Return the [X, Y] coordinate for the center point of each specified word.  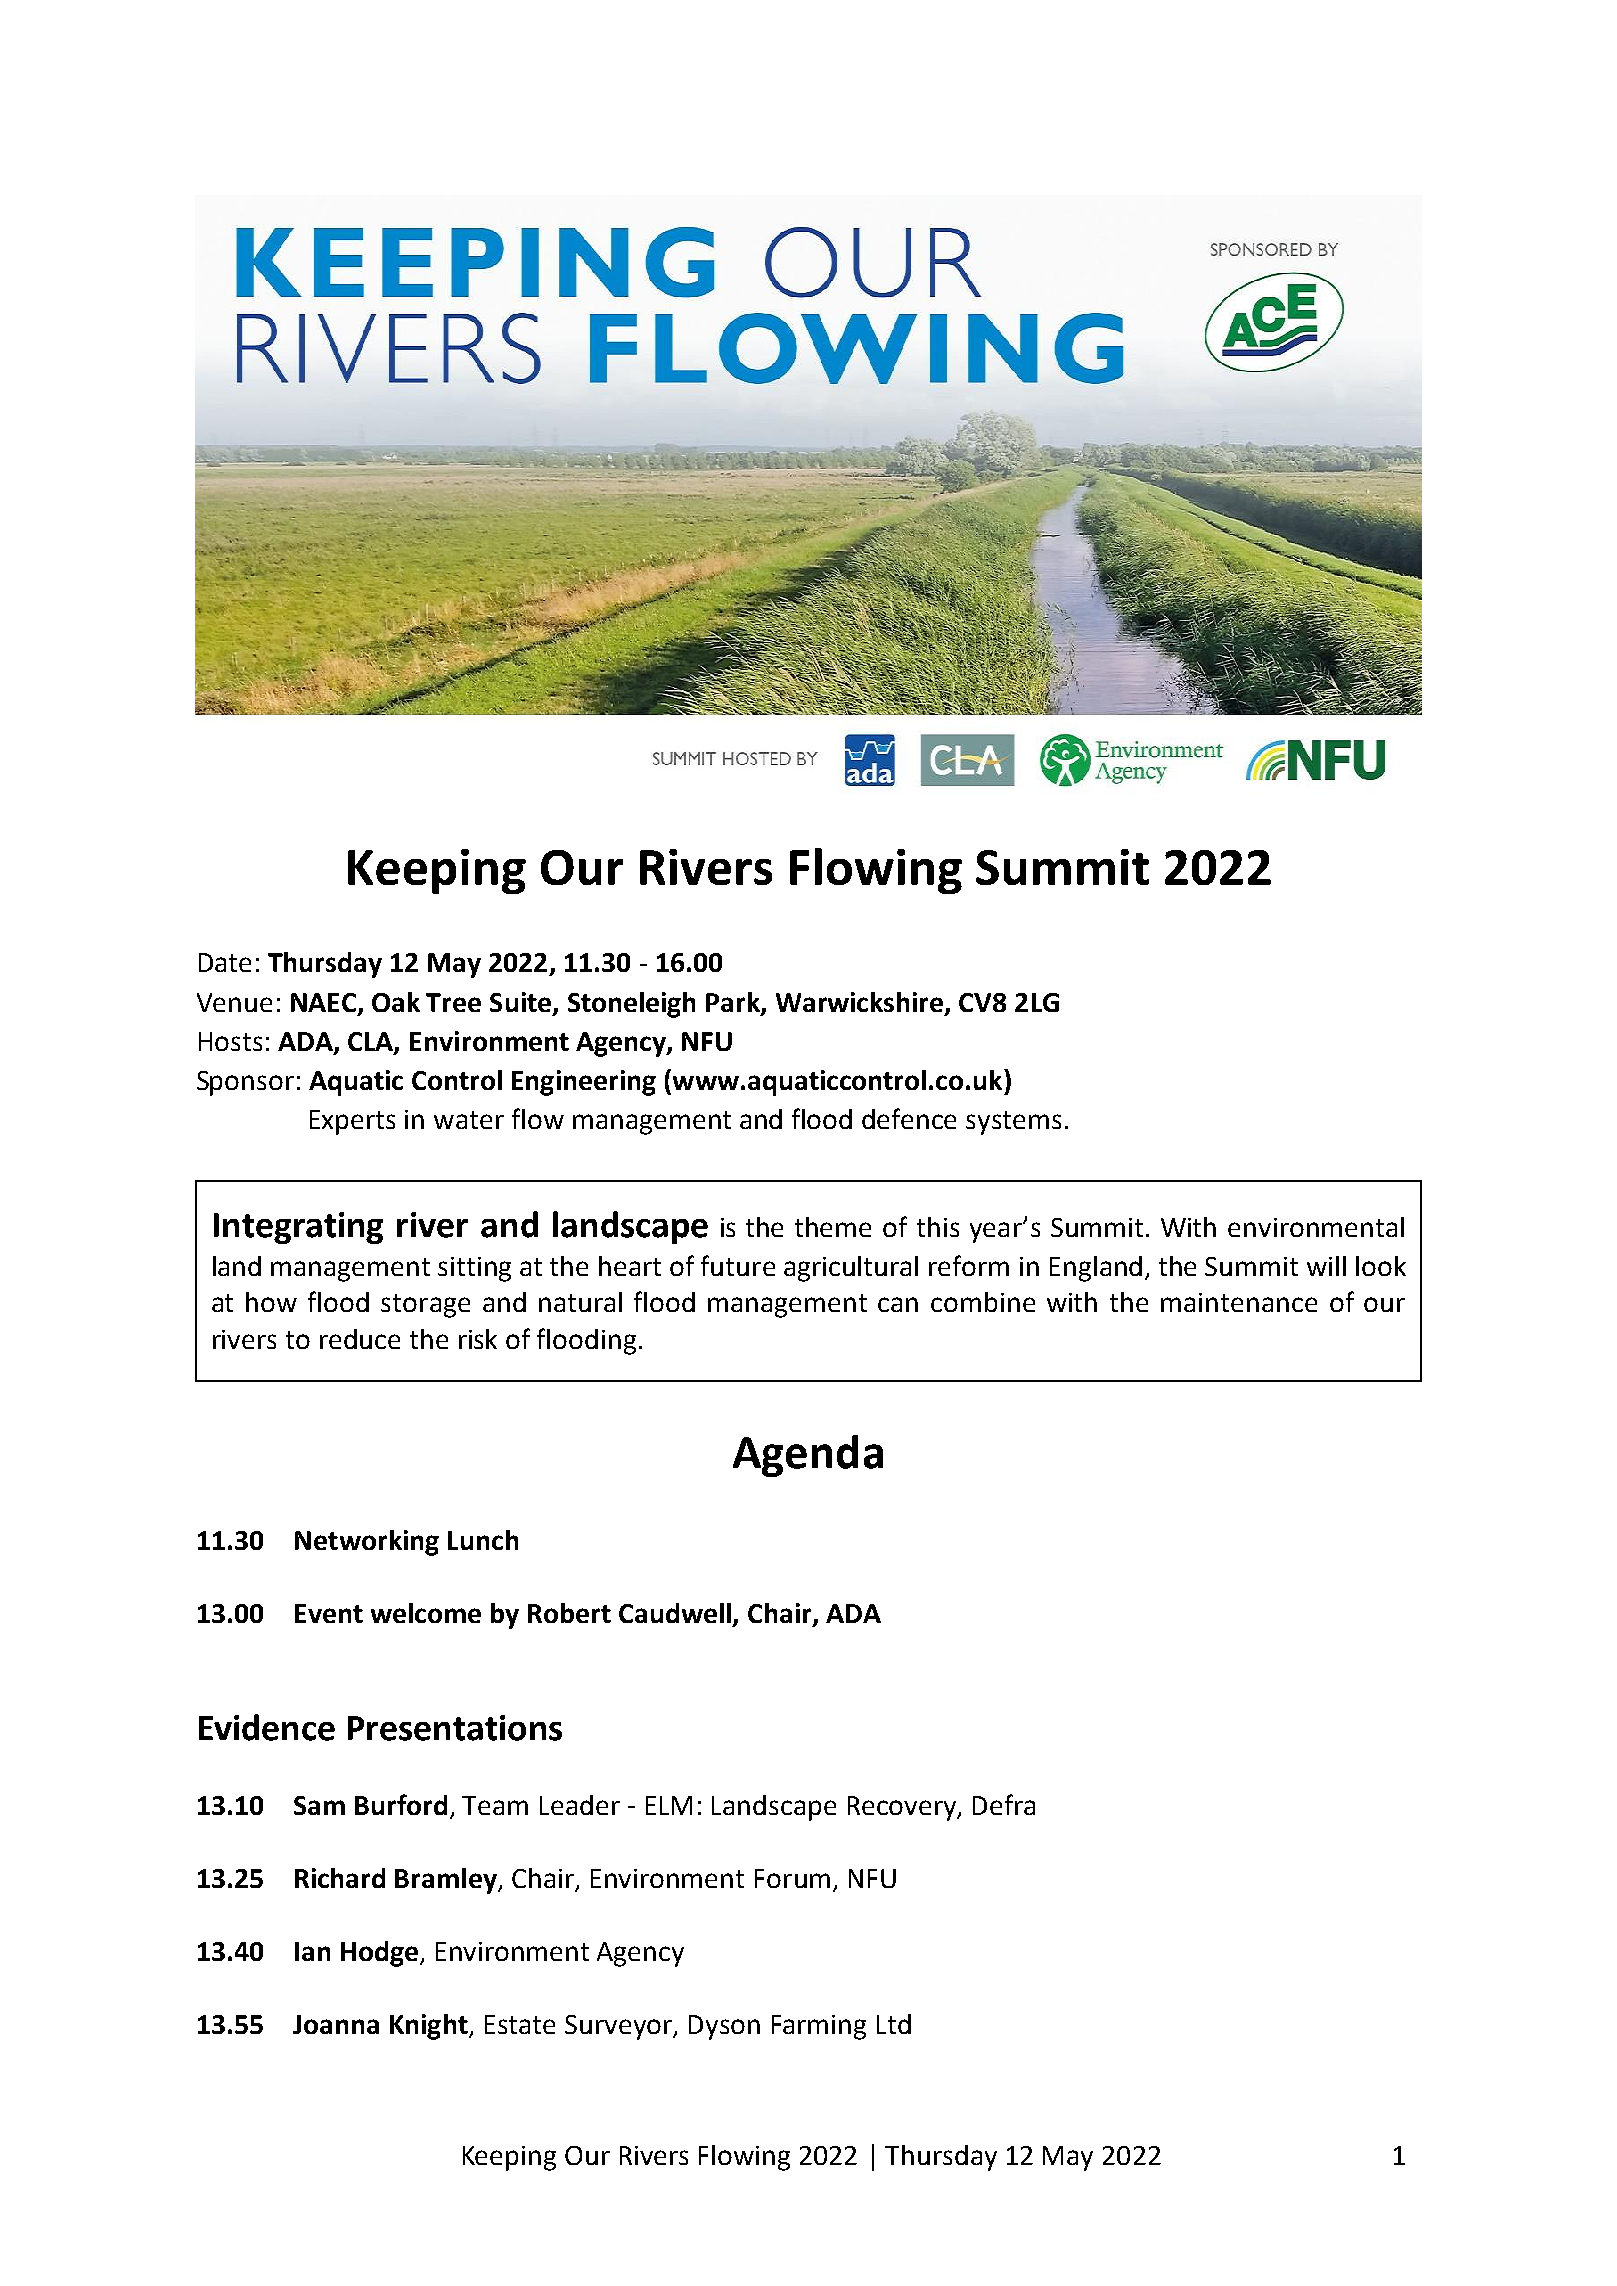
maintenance [1239, 1302]
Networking [367, 1543]
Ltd [894, 2024]
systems [1013, 1123]
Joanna [336, 2024]
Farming [819, 2027]
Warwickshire [861, 1003]
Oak [396, 1002]
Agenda [808, 1456]
